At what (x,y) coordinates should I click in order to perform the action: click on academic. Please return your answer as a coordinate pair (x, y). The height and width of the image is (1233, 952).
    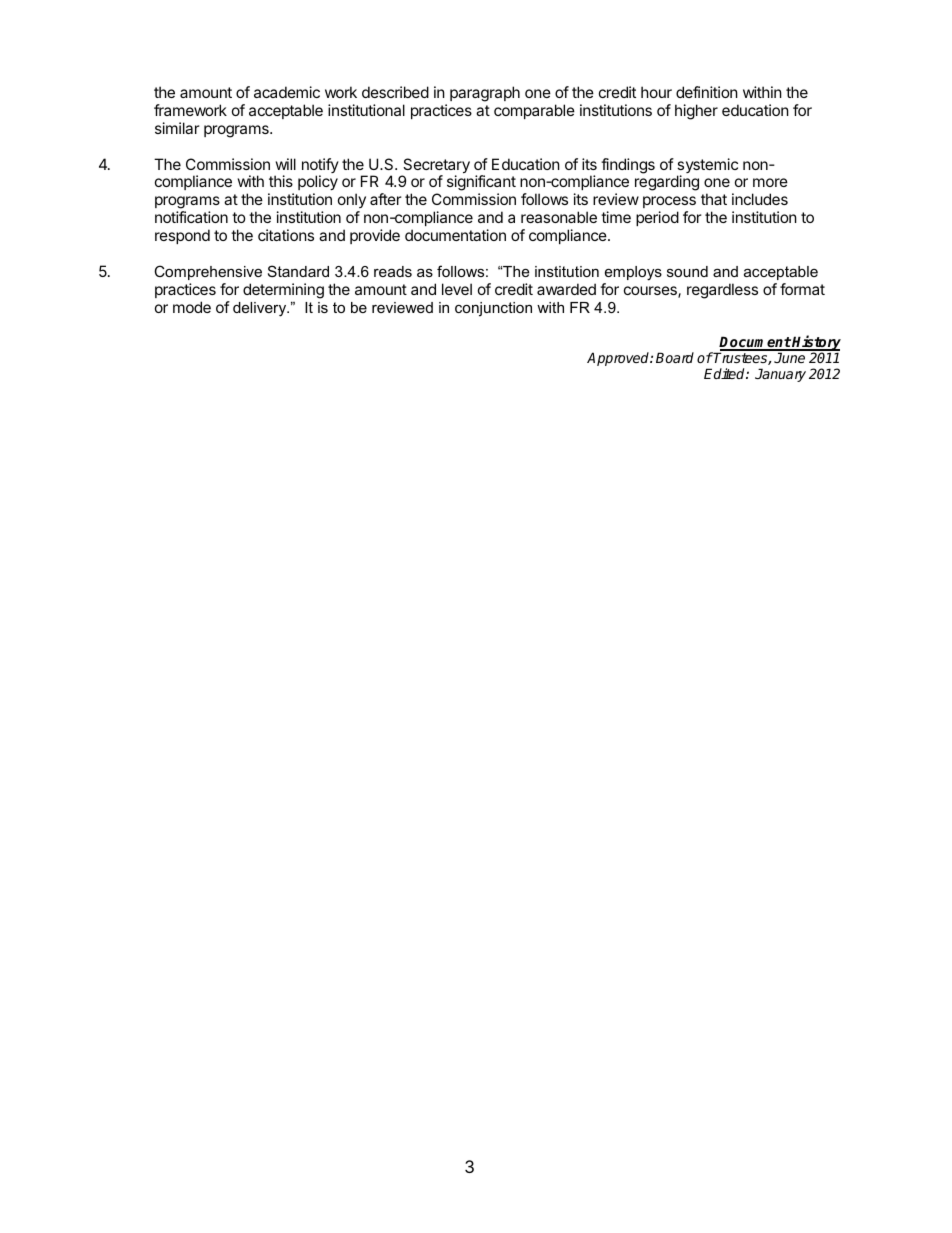
    Looking at the image, I should click on (287, 92).
